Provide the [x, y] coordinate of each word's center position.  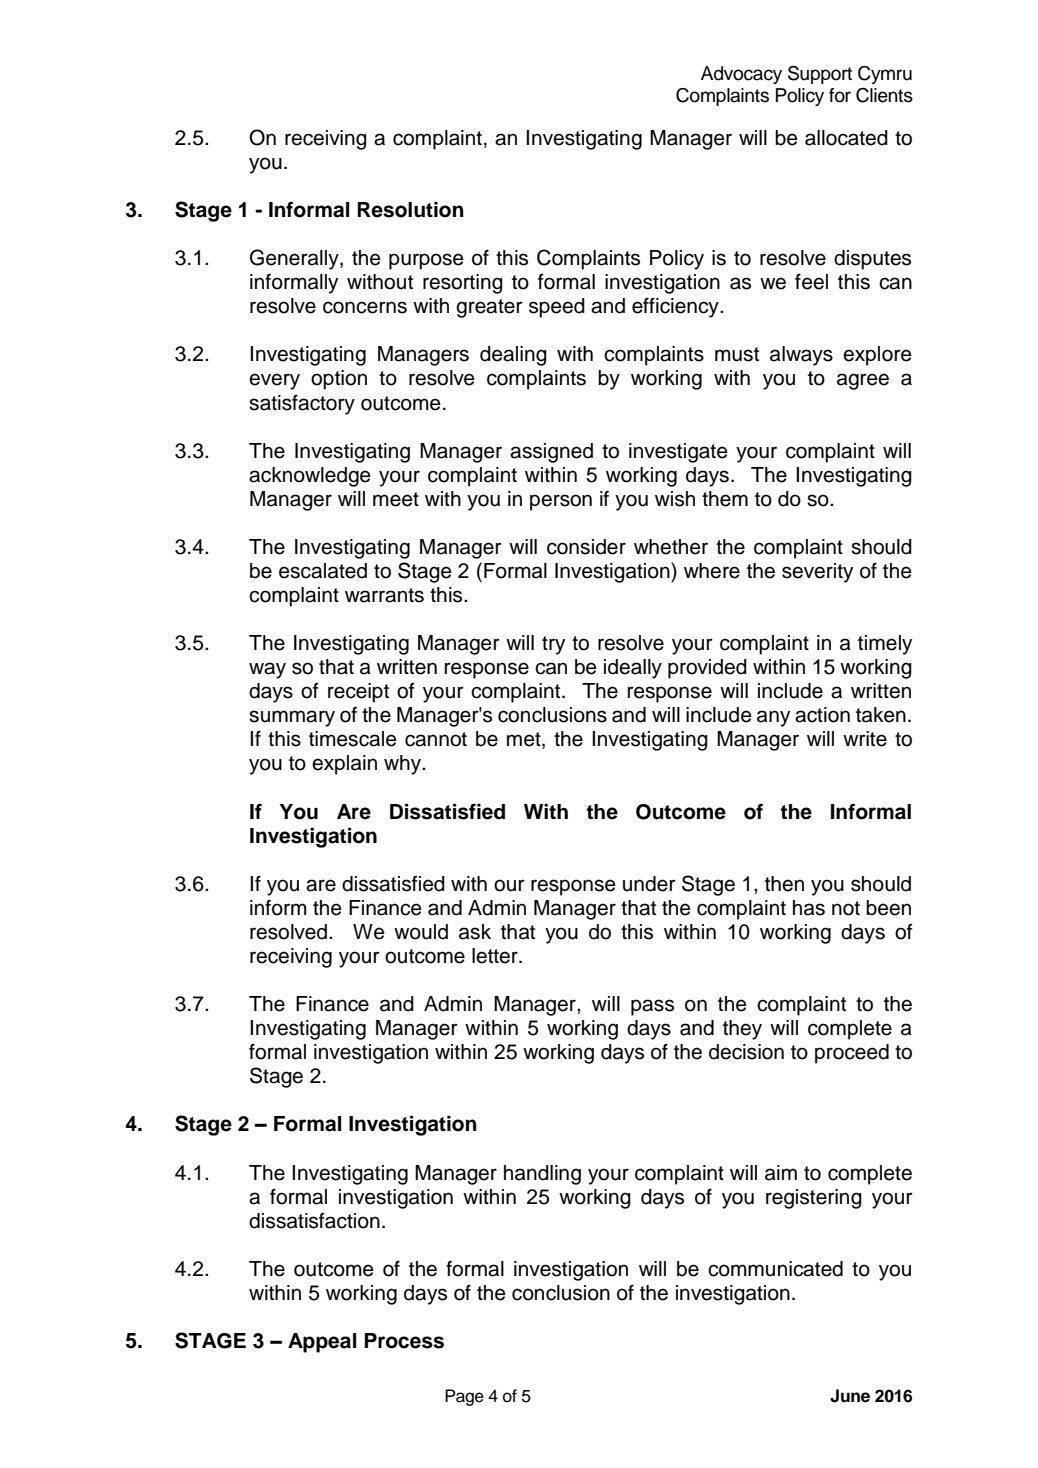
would [421, 932]
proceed [852, 1054]
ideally [633, 669]
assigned [551, 453]
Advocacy [741, 75]
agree [863, 381]
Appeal [322, 1343]
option [339, 380]
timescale [353, 739]
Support [820, 75]
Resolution [410, 209]
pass [652, 1007]
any [773, 718]
